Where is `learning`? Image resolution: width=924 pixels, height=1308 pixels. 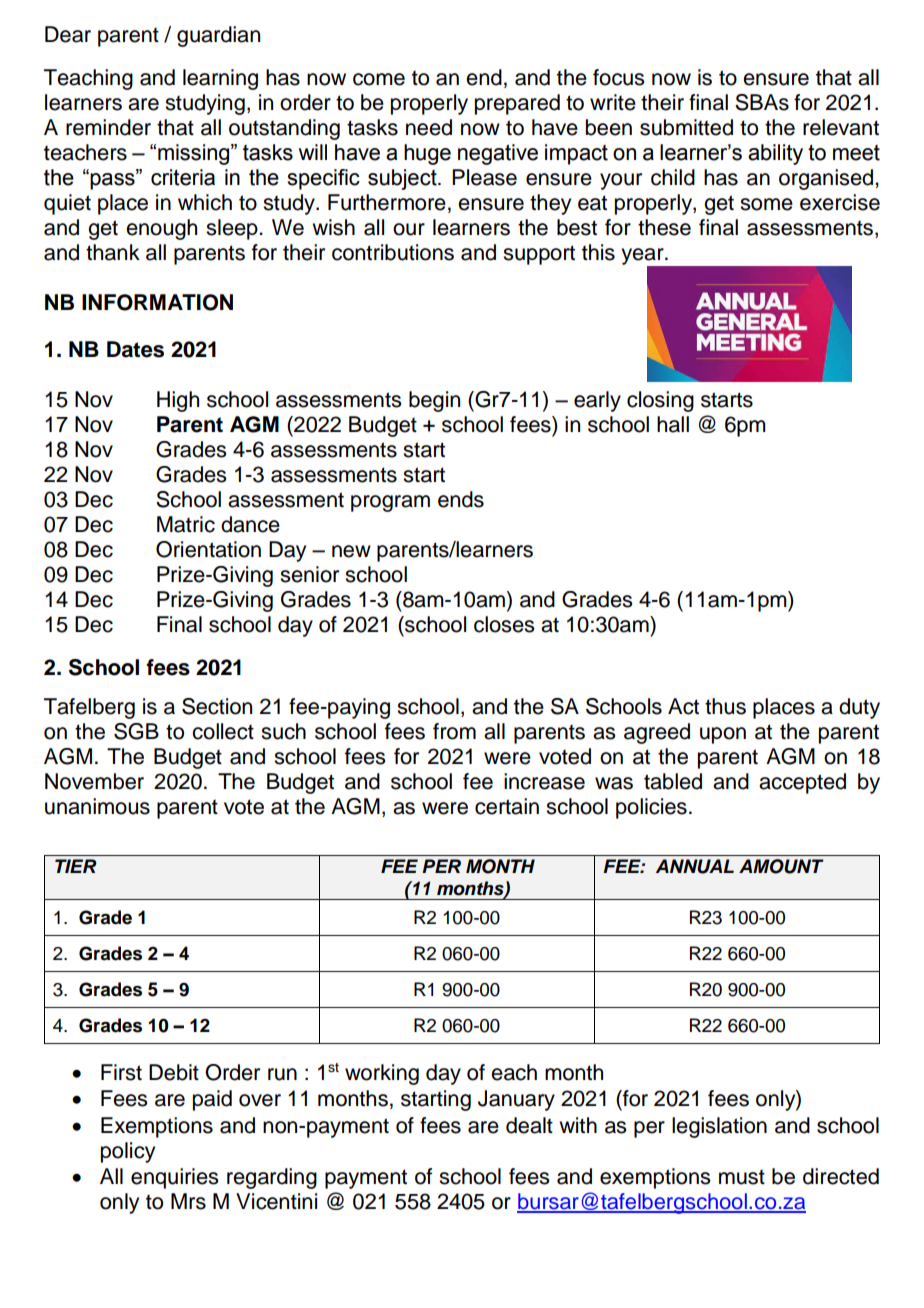 learning is located at coordinates (220, 79).
